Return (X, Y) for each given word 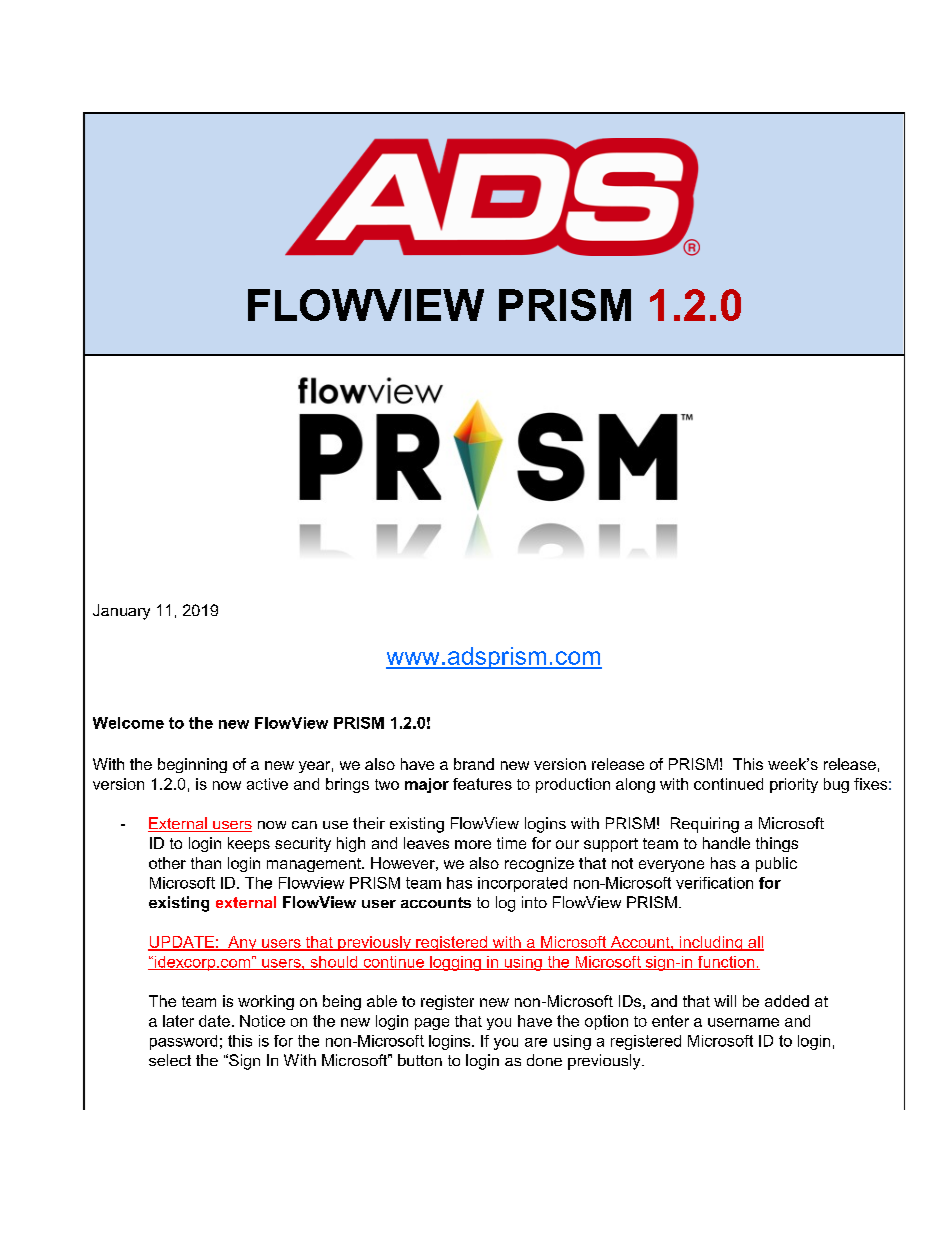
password (183, 1042)
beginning (192, 765)
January (121, 612)
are (536, 1042)
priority (794, 785)
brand (474, 764)
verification (714, 883)
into (534, 902)
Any (242, 943)
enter (670, 1021)
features (482, 784)
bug (836, 785)
